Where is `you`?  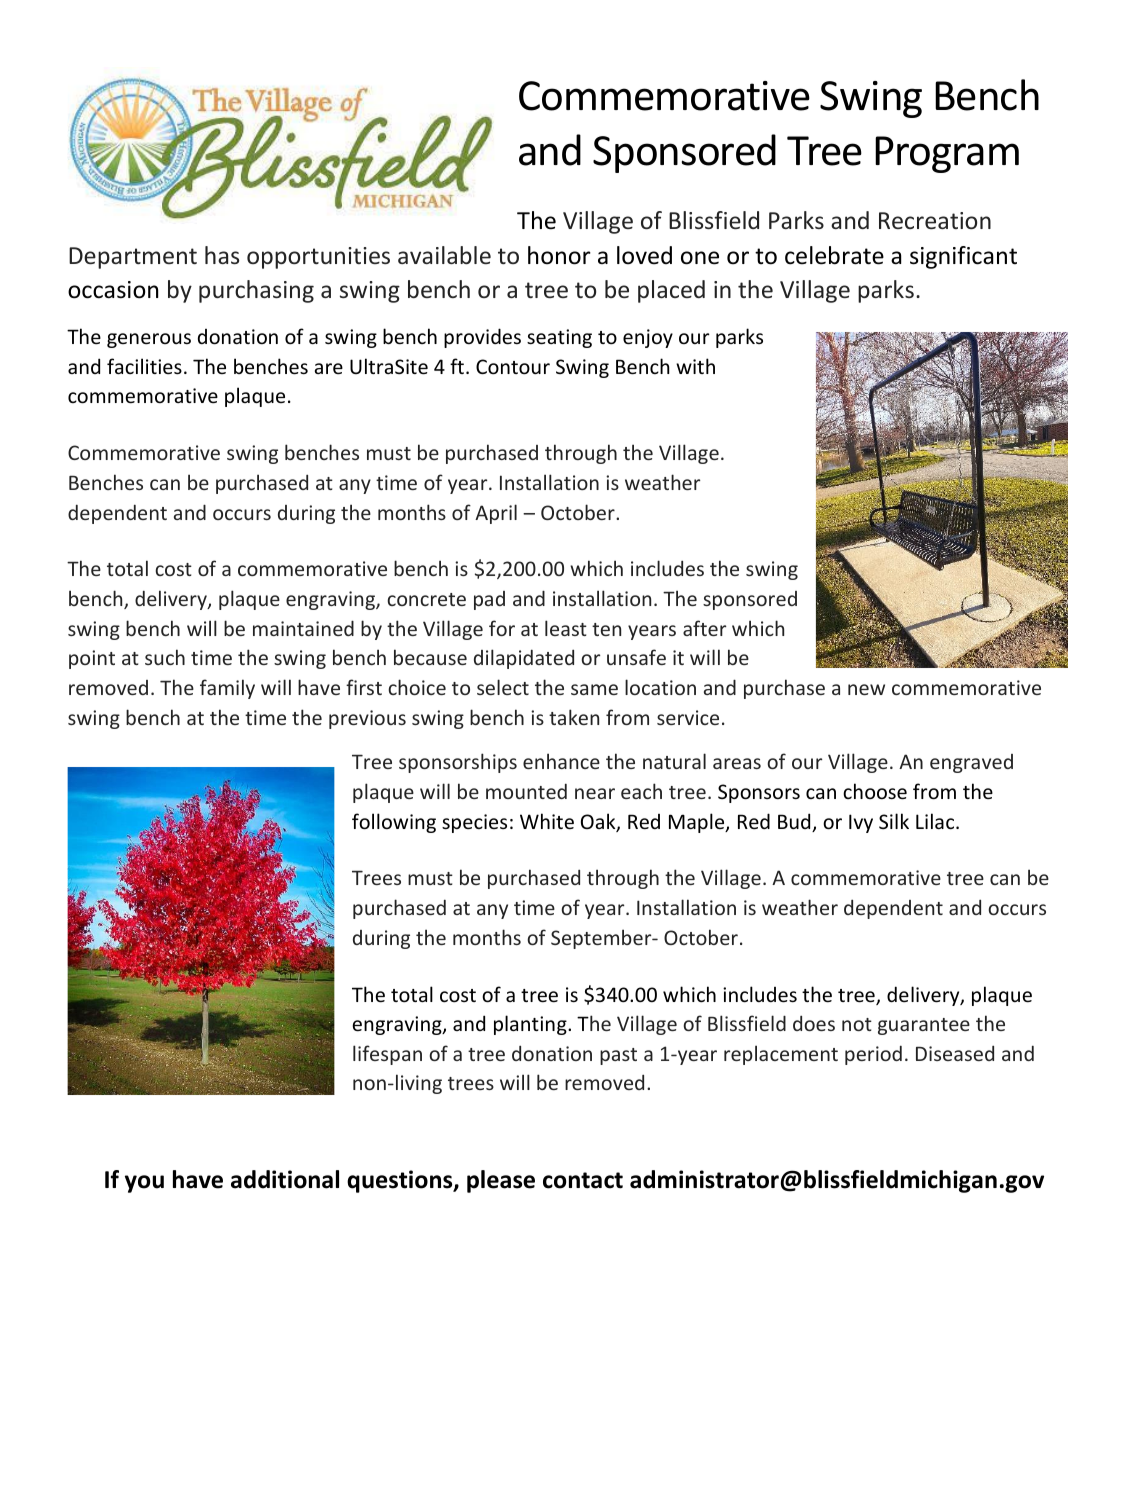
you is located at coordinates (144, 1184).
